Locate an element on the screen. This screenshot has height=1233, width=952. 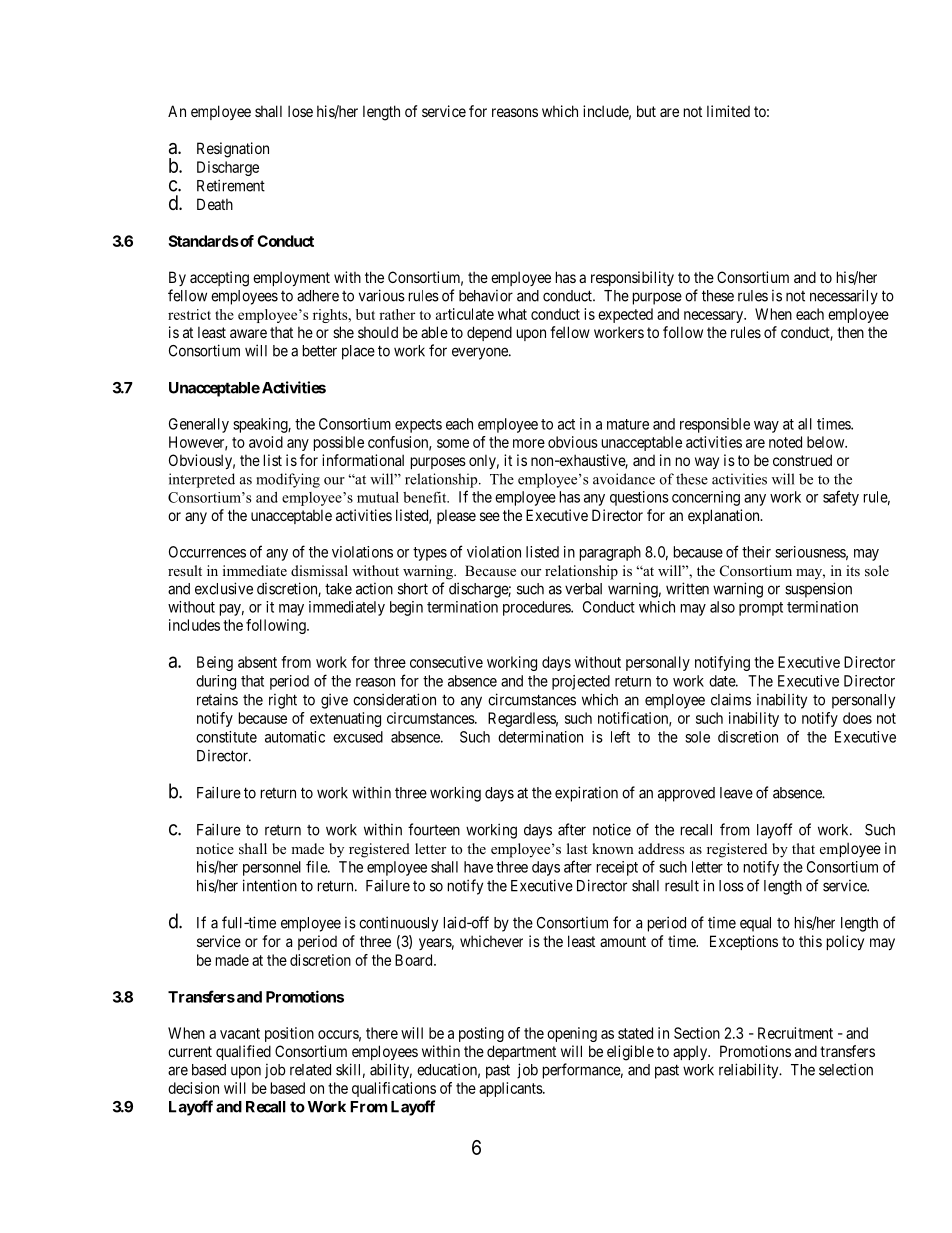
exclusive is located at coordinates (224, 588).
